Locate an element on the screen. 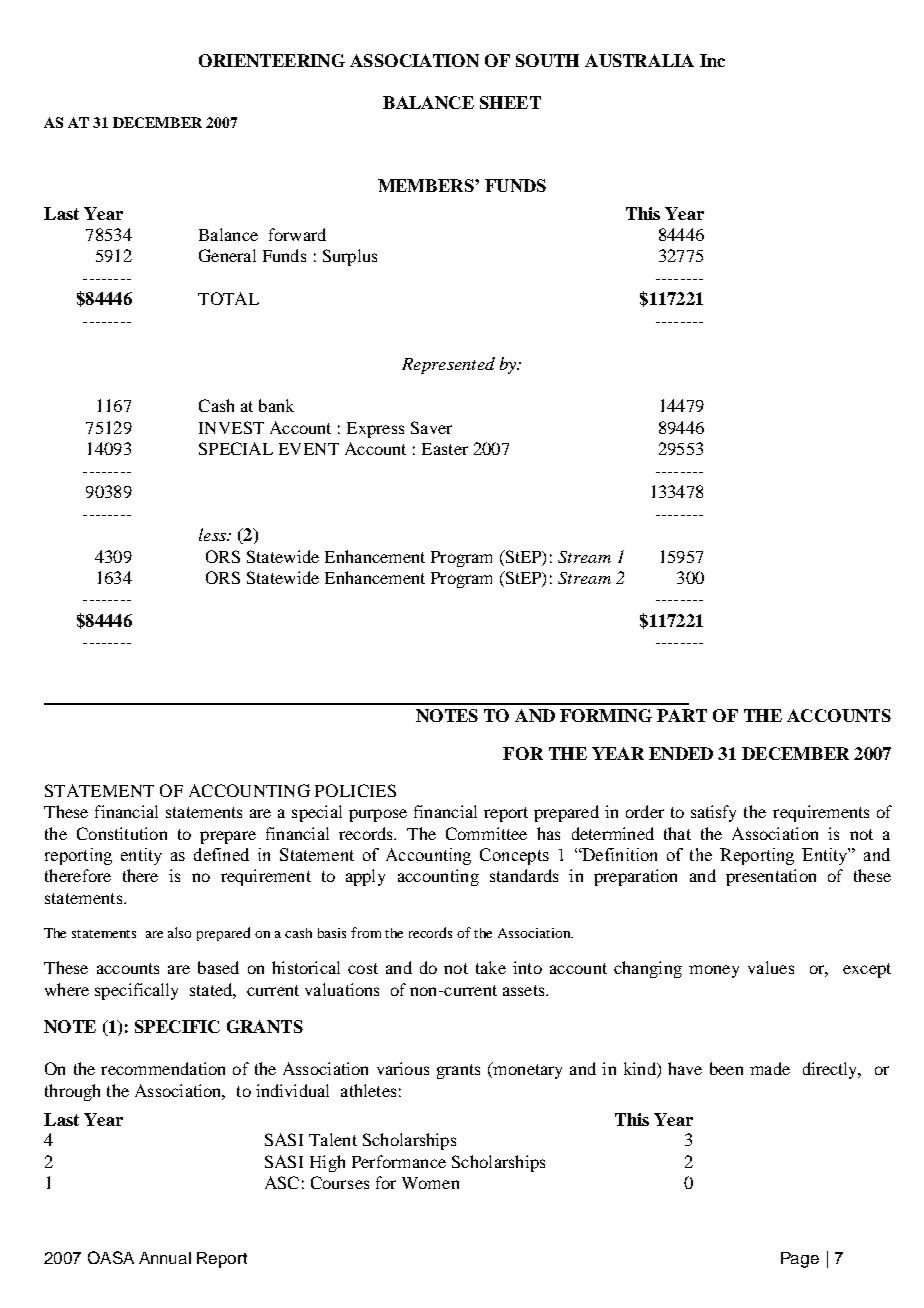  Easter is located at coordinates (445, 449).
